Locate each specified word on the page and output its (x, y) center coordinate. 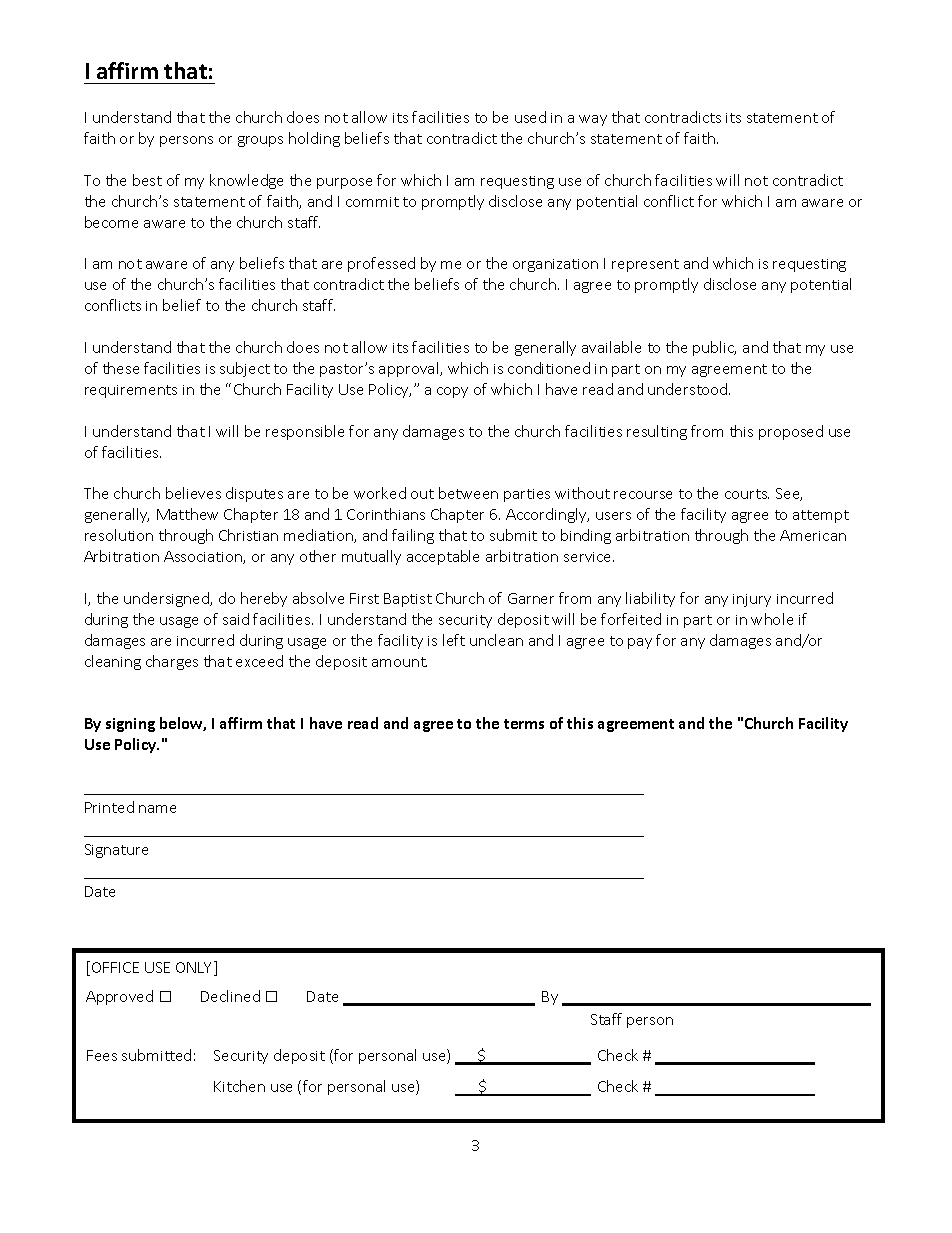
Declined (230, 996)
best (147, 180)
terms (524, 724)
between (468, 493)
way (593, 120)
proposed (791, 432)
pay (640, 643)
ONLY (195, 968)
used (530, 117)
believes (193, 493)
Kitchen (239, 1086)
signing (130, 725)
